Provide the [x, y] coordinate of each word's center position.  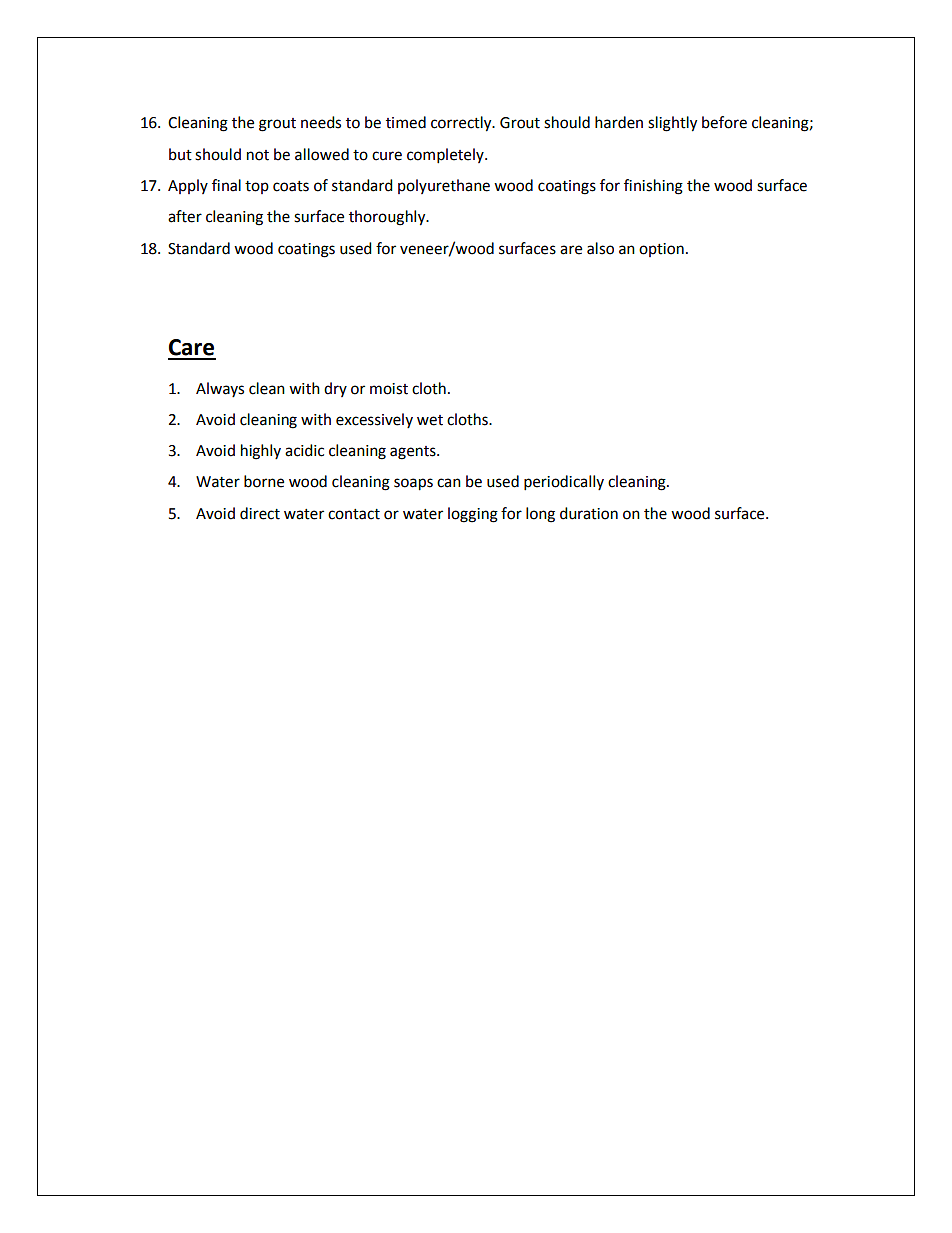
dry [335, 389]
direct [260, 513]
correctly [462, 124]
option [661, 250]
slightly [672, 124]
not [258, 155]
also [600, 248]
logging [473, 515]
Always [220, 389]
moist [389, 389]
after [185, 216]
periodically [564, 483]
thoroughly [388, 218]
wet [430, 420]
